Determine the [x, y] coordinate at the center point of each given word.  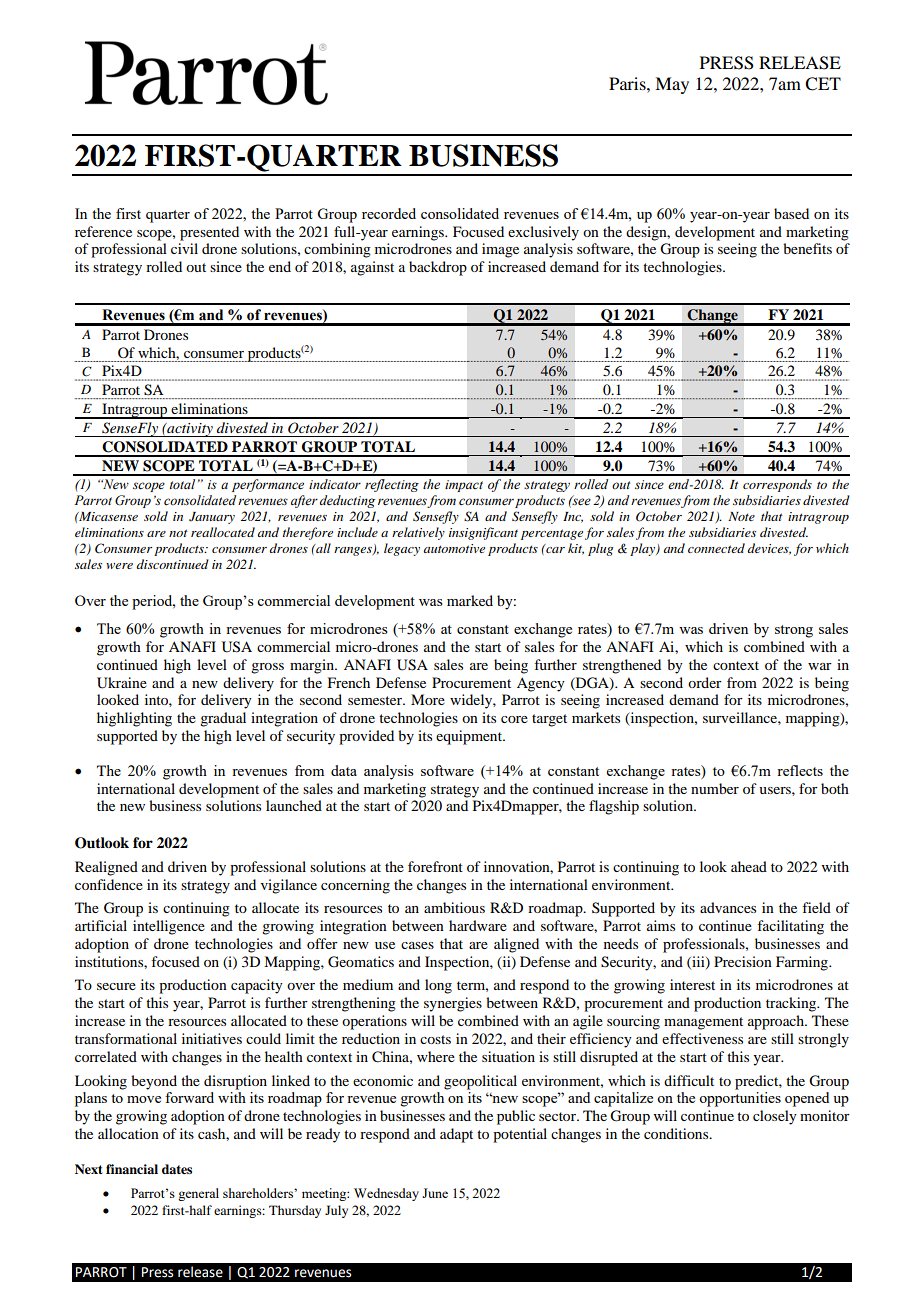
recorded [389, 213]
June [435, 1193]
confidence [109, 884]
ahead [749, 866]
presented [209, 233]
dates [177, 1169]
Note [741, 516]
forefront [435, 866]
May [672, 85]
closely [775, 1117]
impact [464, 486]
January [212, 518]
